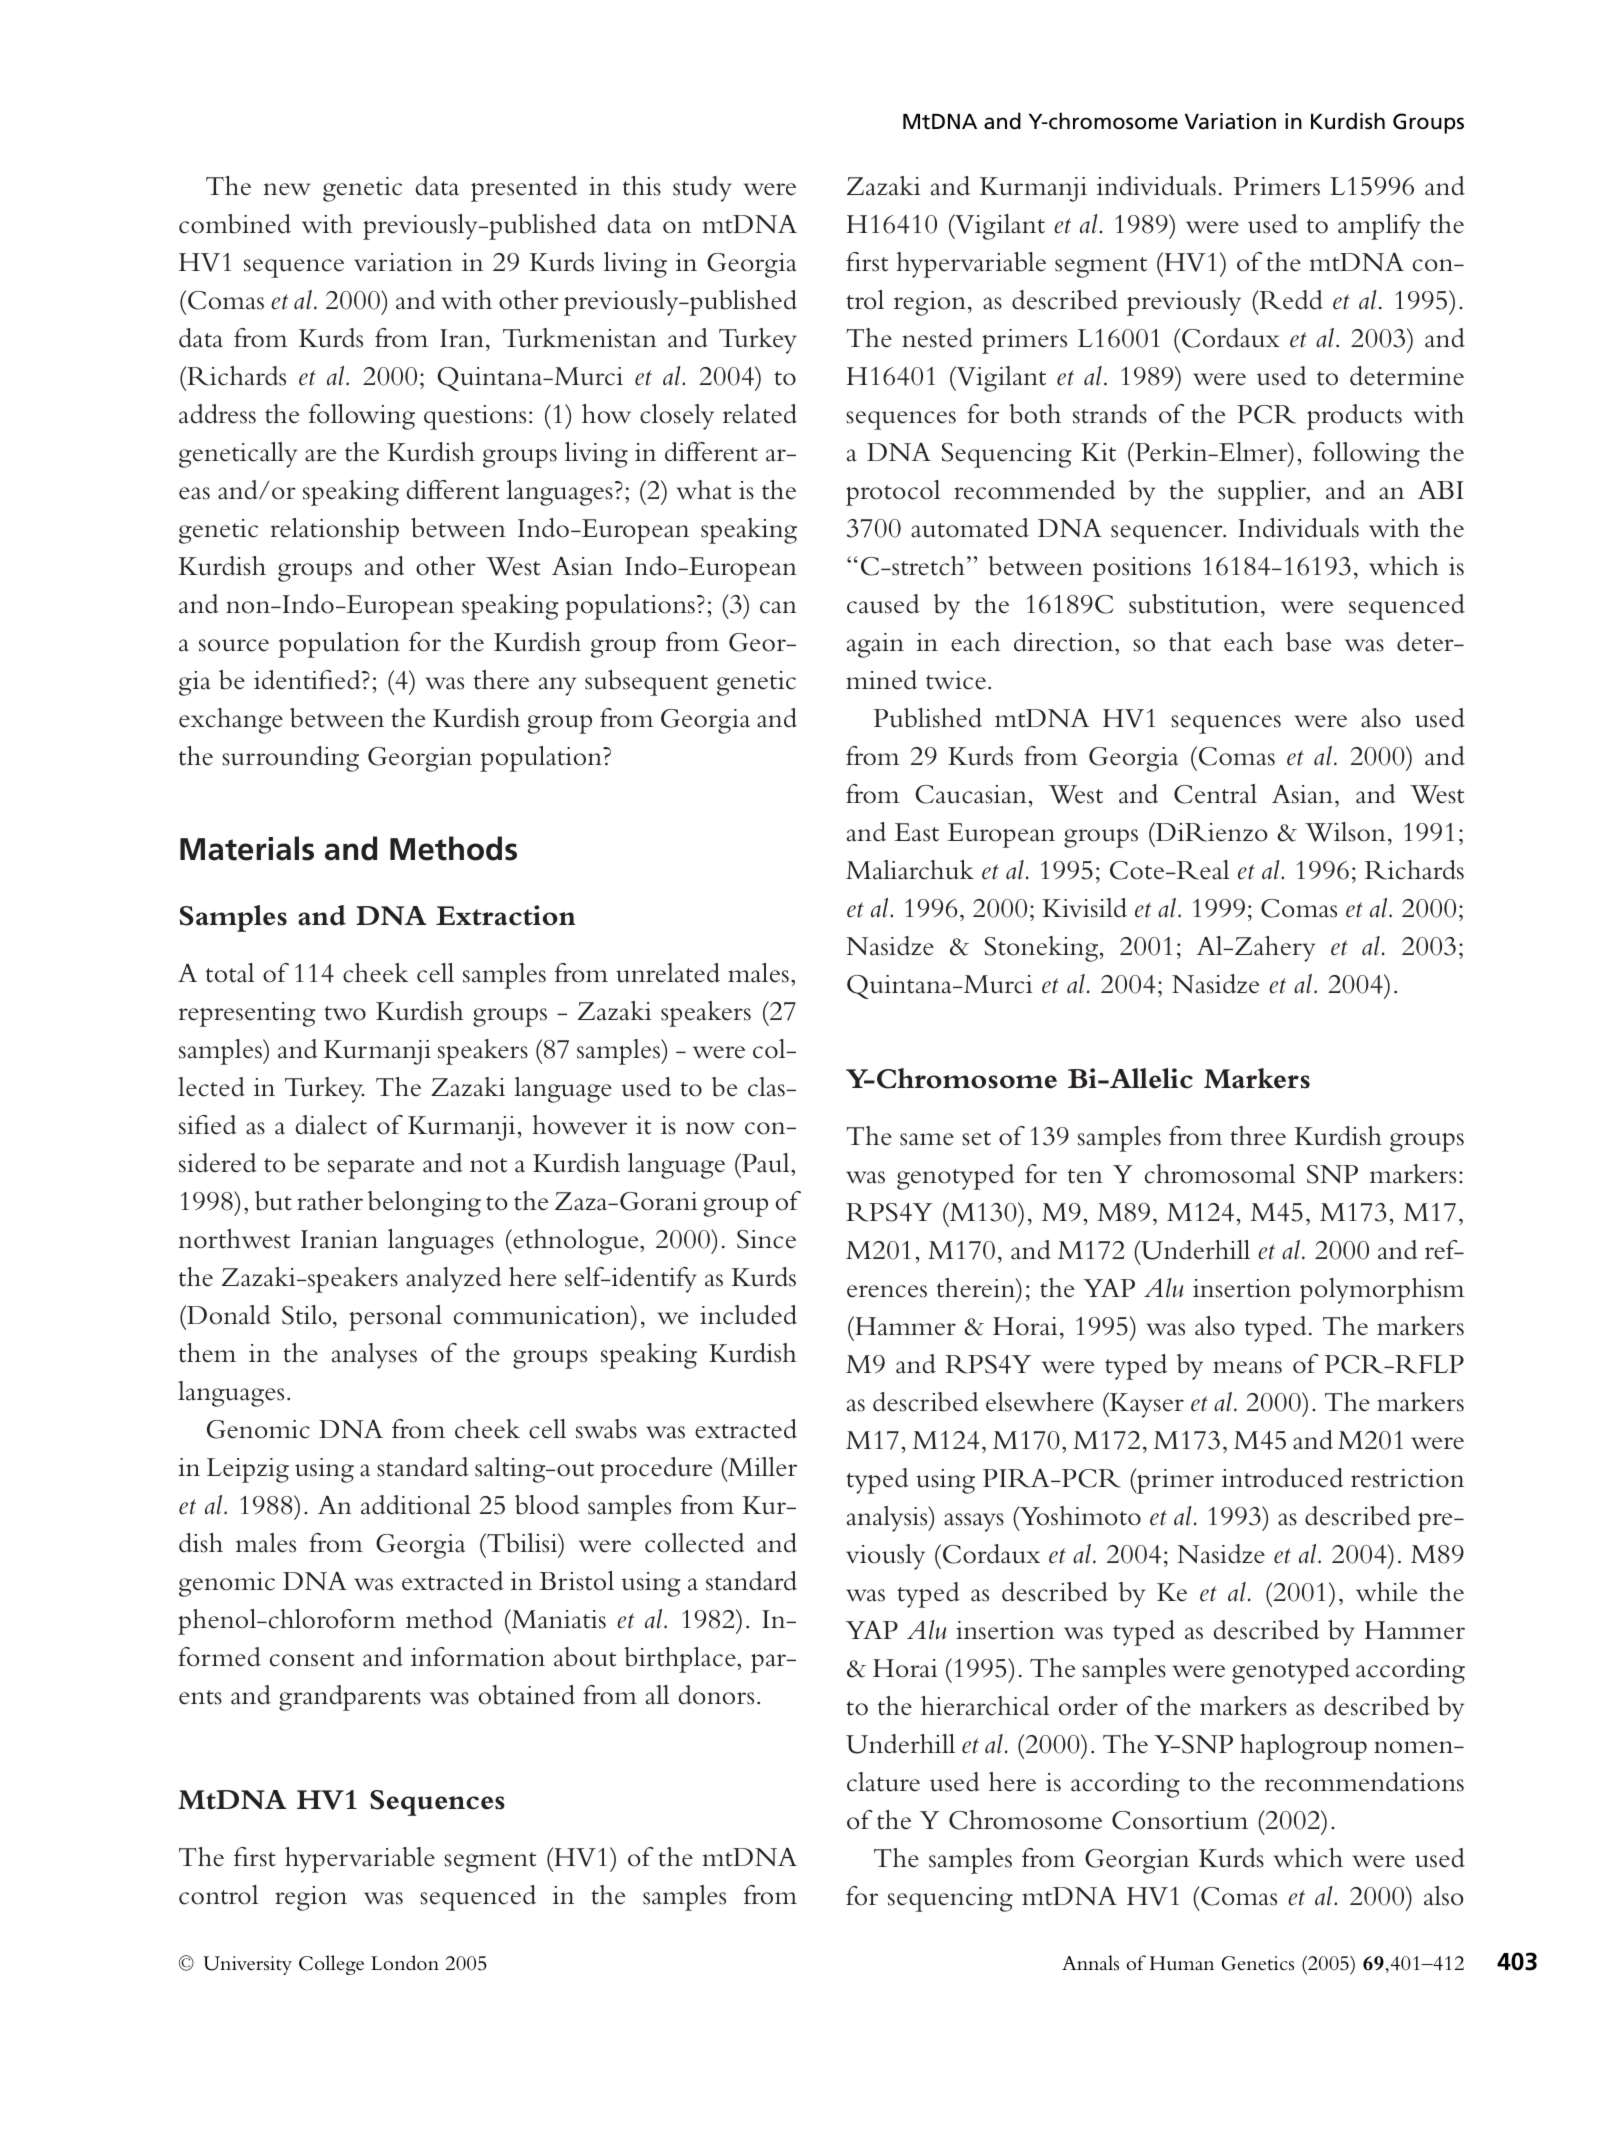  I want to click on College, so click(331, 1965).
